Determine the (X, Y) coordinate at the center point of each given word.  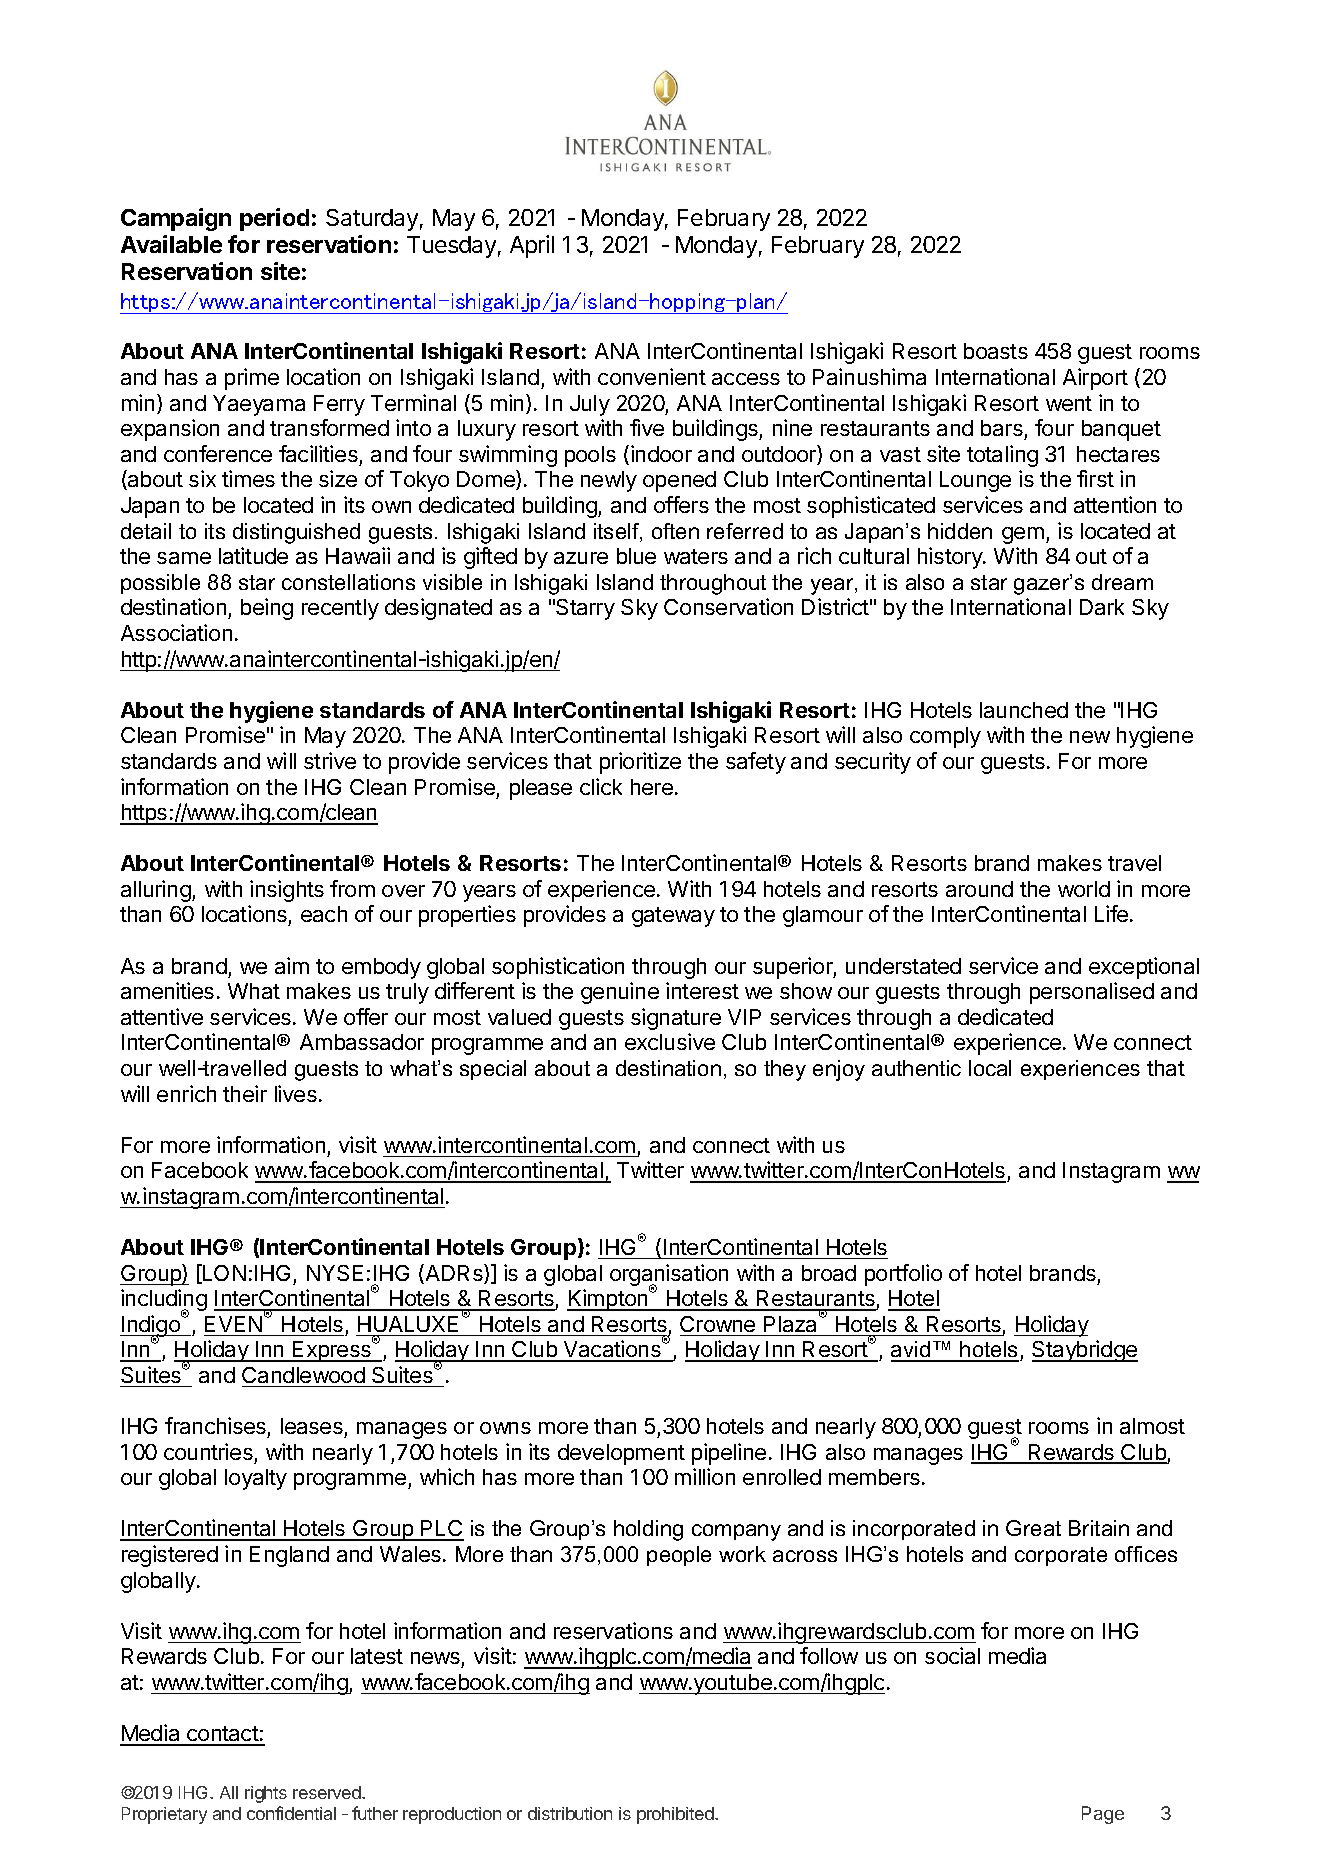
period (274, 219)
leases (312, 1426)
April (532, 246)
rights (266, 1794)
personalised (1092, 993)
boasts (996, 351)
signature (676, 1019)
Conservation (728, 606)
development (621, 1454)
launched (1024, 710)
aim (292, 965)
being (267, 609)
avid (911, 1351)
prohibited (676, 1815)
